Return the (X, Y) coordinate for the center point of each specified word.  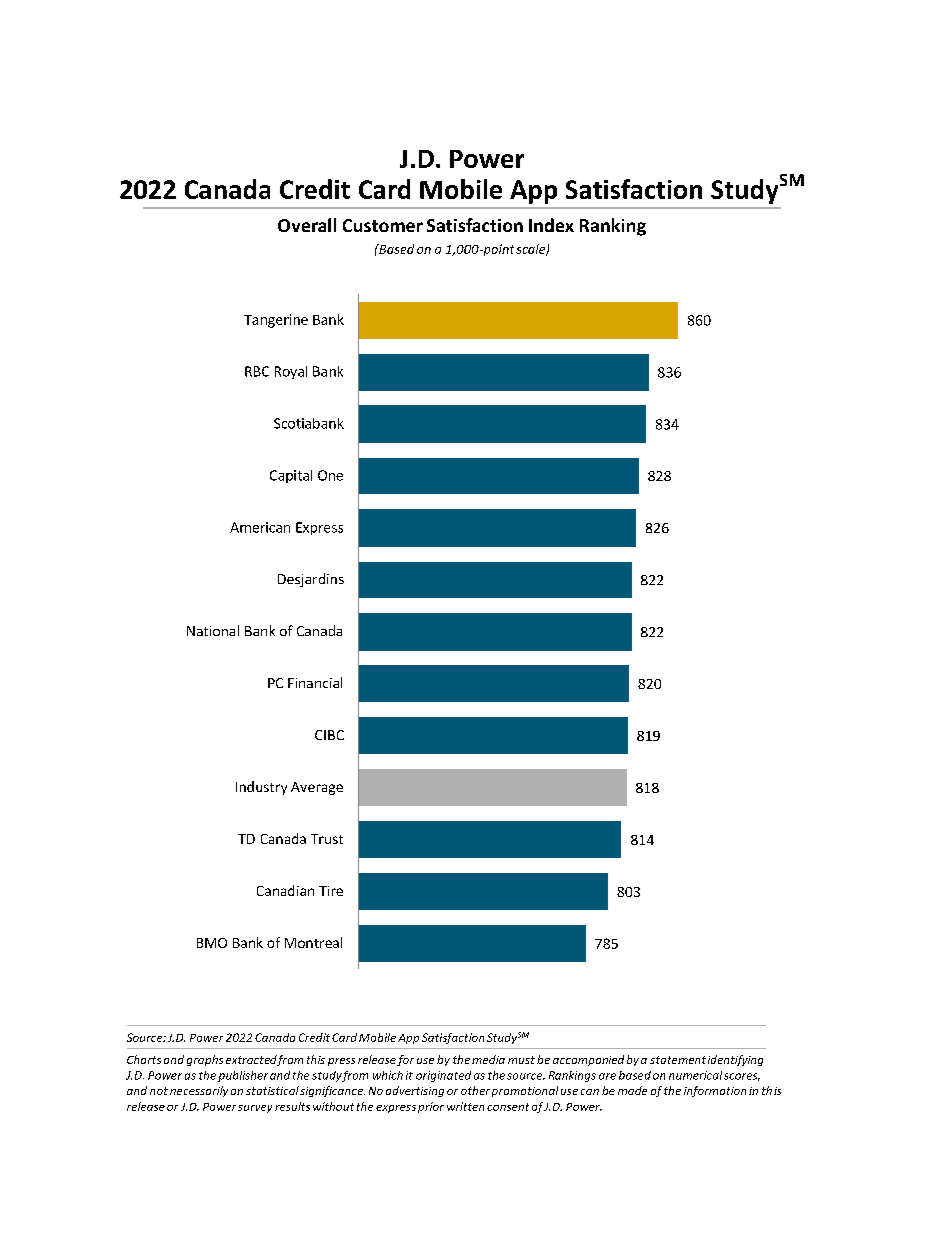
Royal (291, 372)
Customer (383, 225)
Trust (327, 839)
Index (551, 225)
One (330, 475)
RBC (257, 371)
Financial (315, 682)
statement (678, 1060)
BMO (212, 943)
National (213, 630)
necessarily (199, 1091)
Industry (261, 788)
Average (317, 788)
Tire (331, 891)
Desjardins (311, 580)
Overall (307, 225)
